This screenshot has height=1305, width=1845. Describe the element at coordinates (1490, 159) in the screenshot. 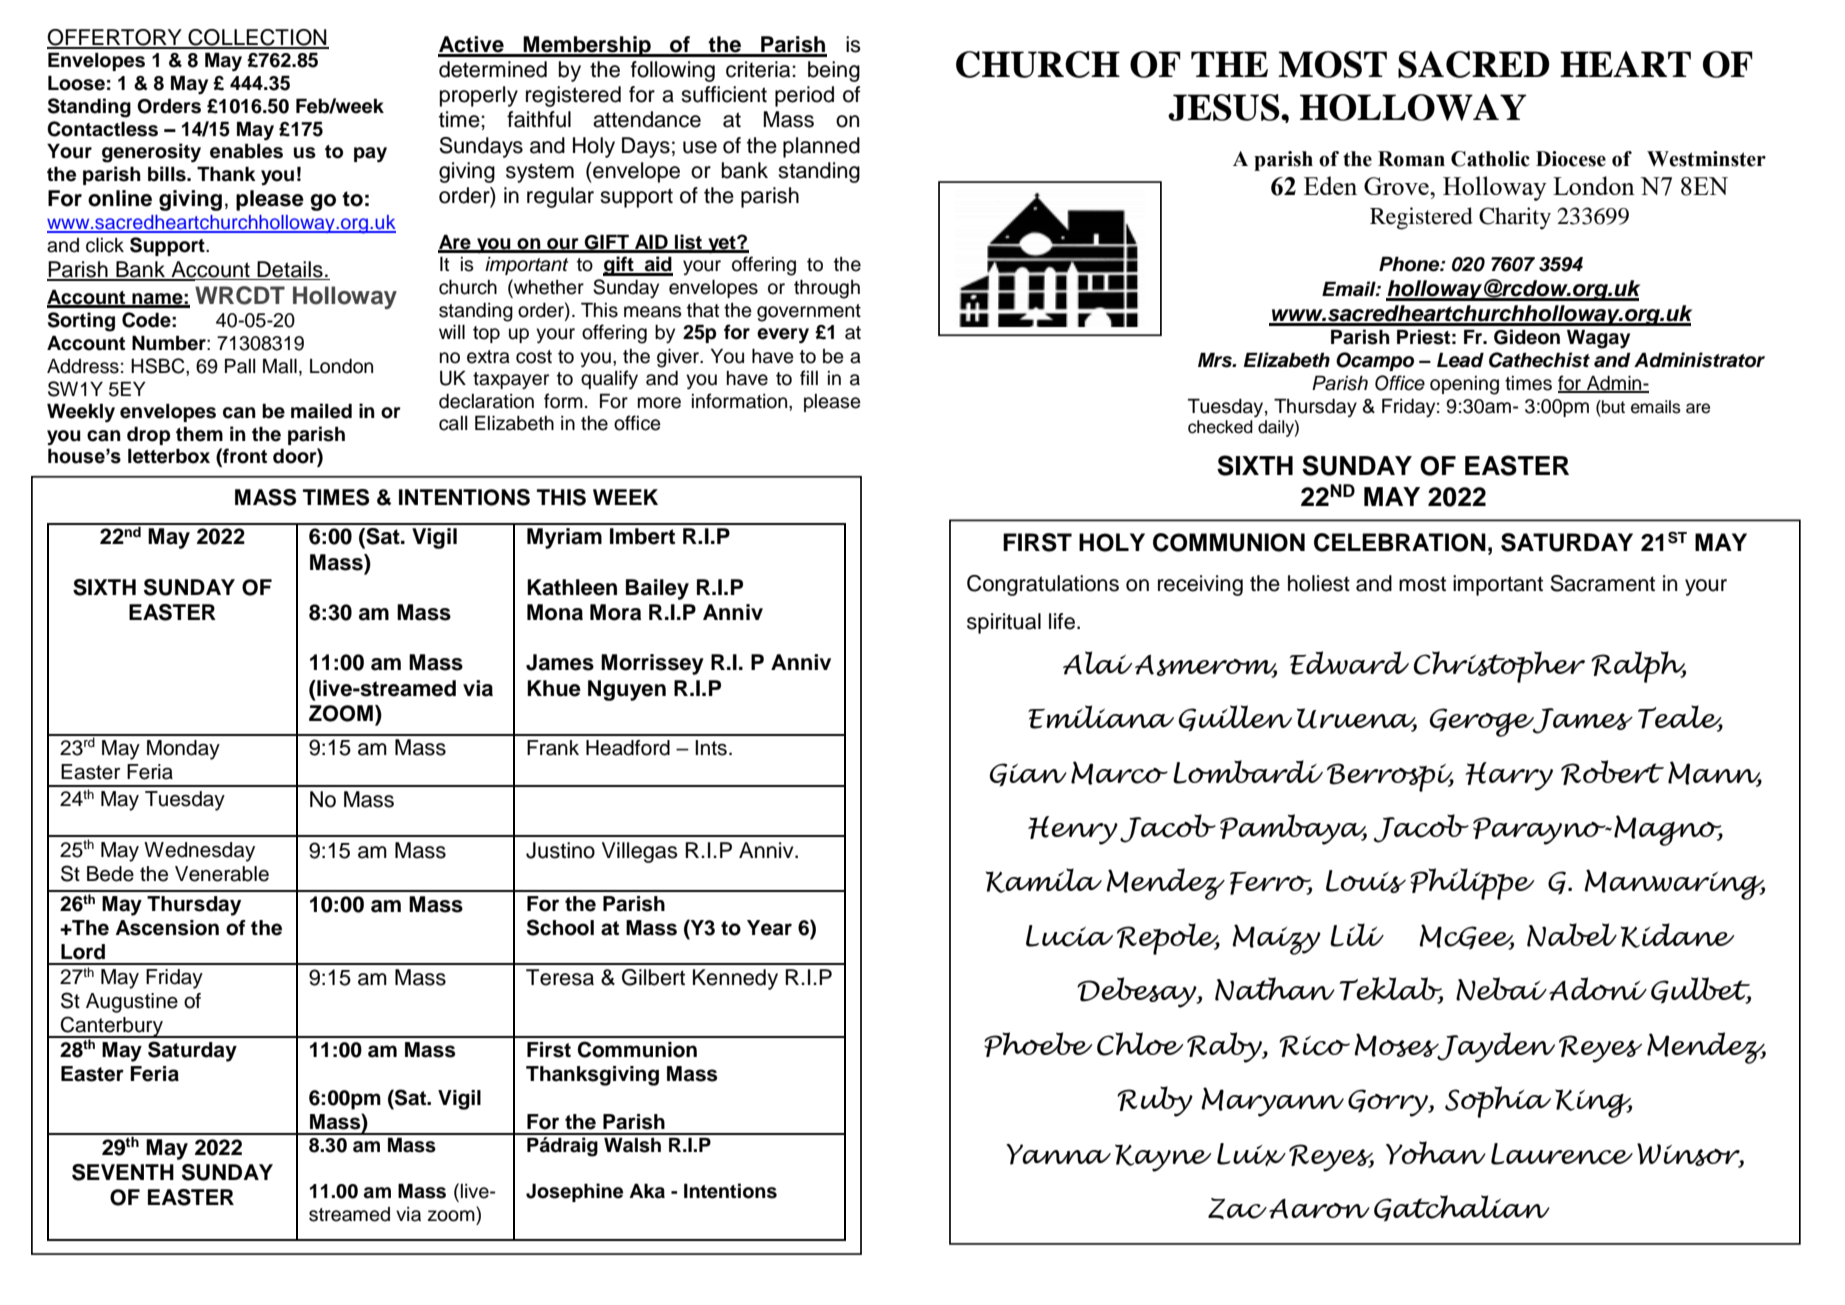

I see `Catholic` at that location.
